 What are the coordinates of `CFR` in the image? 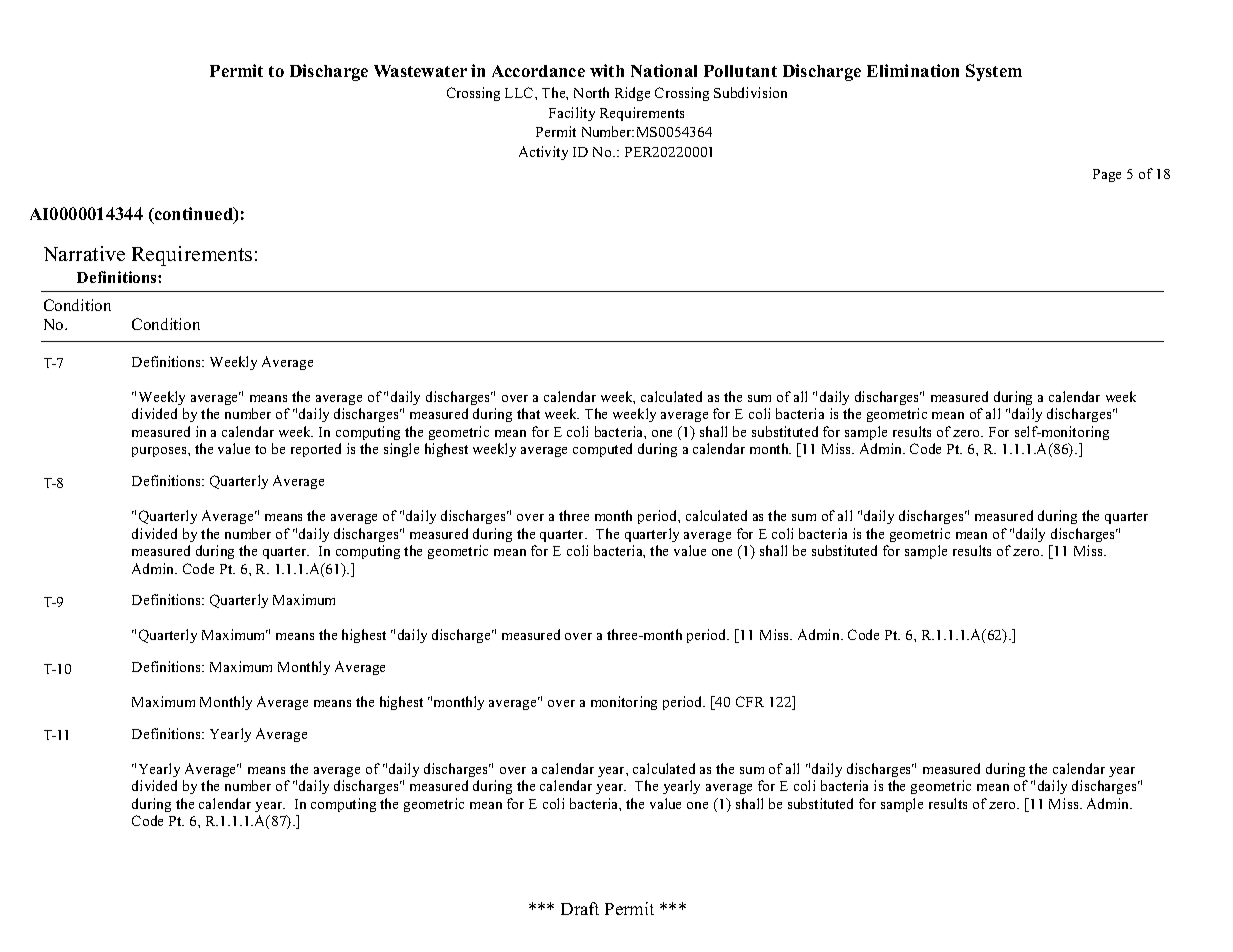 It's located at (750, 701).
